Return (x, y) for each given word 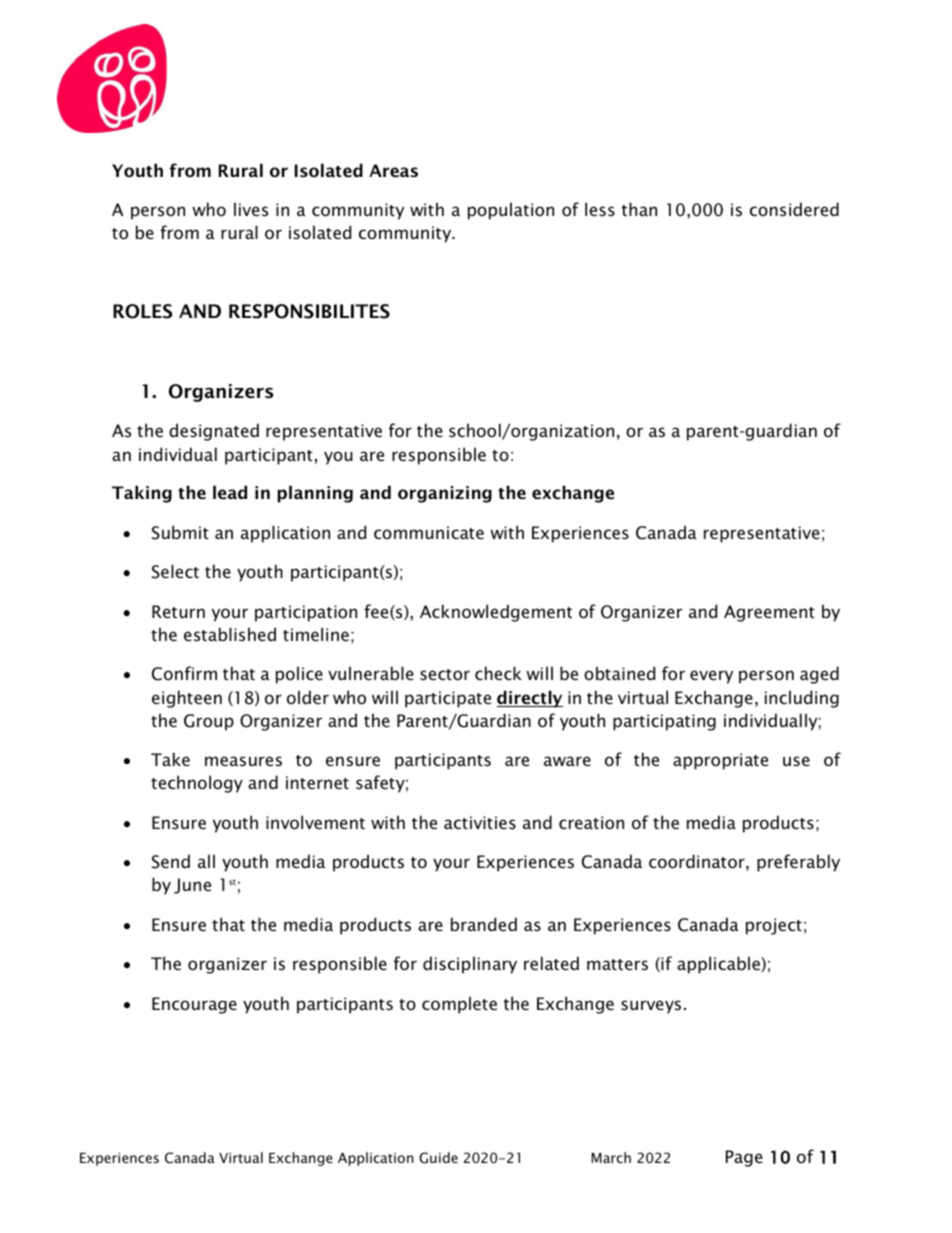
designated (214, 432)
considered (794, 209)
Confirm (184, 673)
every (711, 677)
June (192, 886)
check (498, 673)
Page (744, 1158)
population (511, 211)
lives (251, 209)
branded (484, 924)
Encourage (194, 1005)
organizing (445, 494)
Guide (438, 1158)
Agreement (769, 613)
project (774, 926)
